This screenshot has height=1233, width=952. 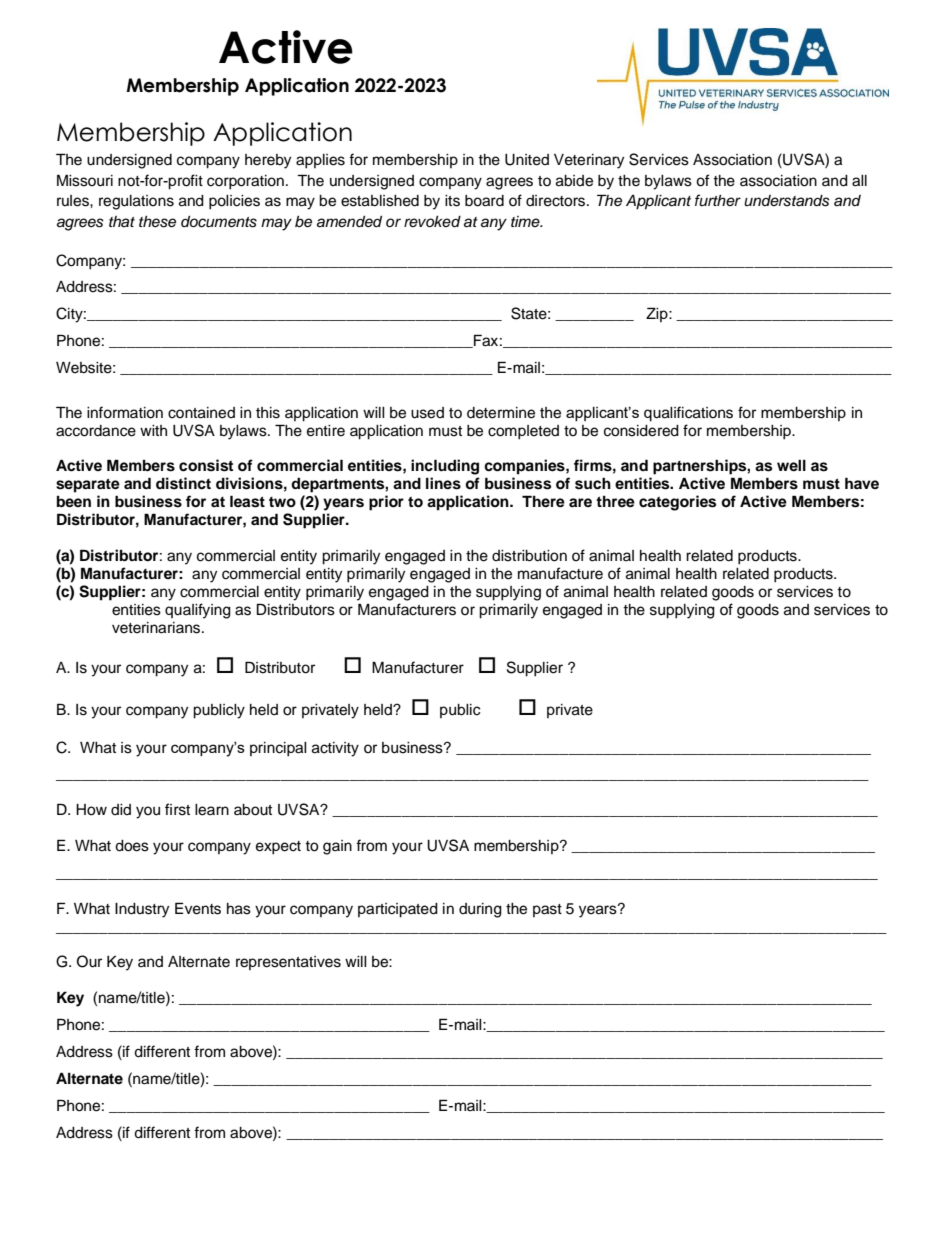 What do you see at coordinates (452, 201) in the screenshot?
I see `its` at bounding box center [452, 201].
